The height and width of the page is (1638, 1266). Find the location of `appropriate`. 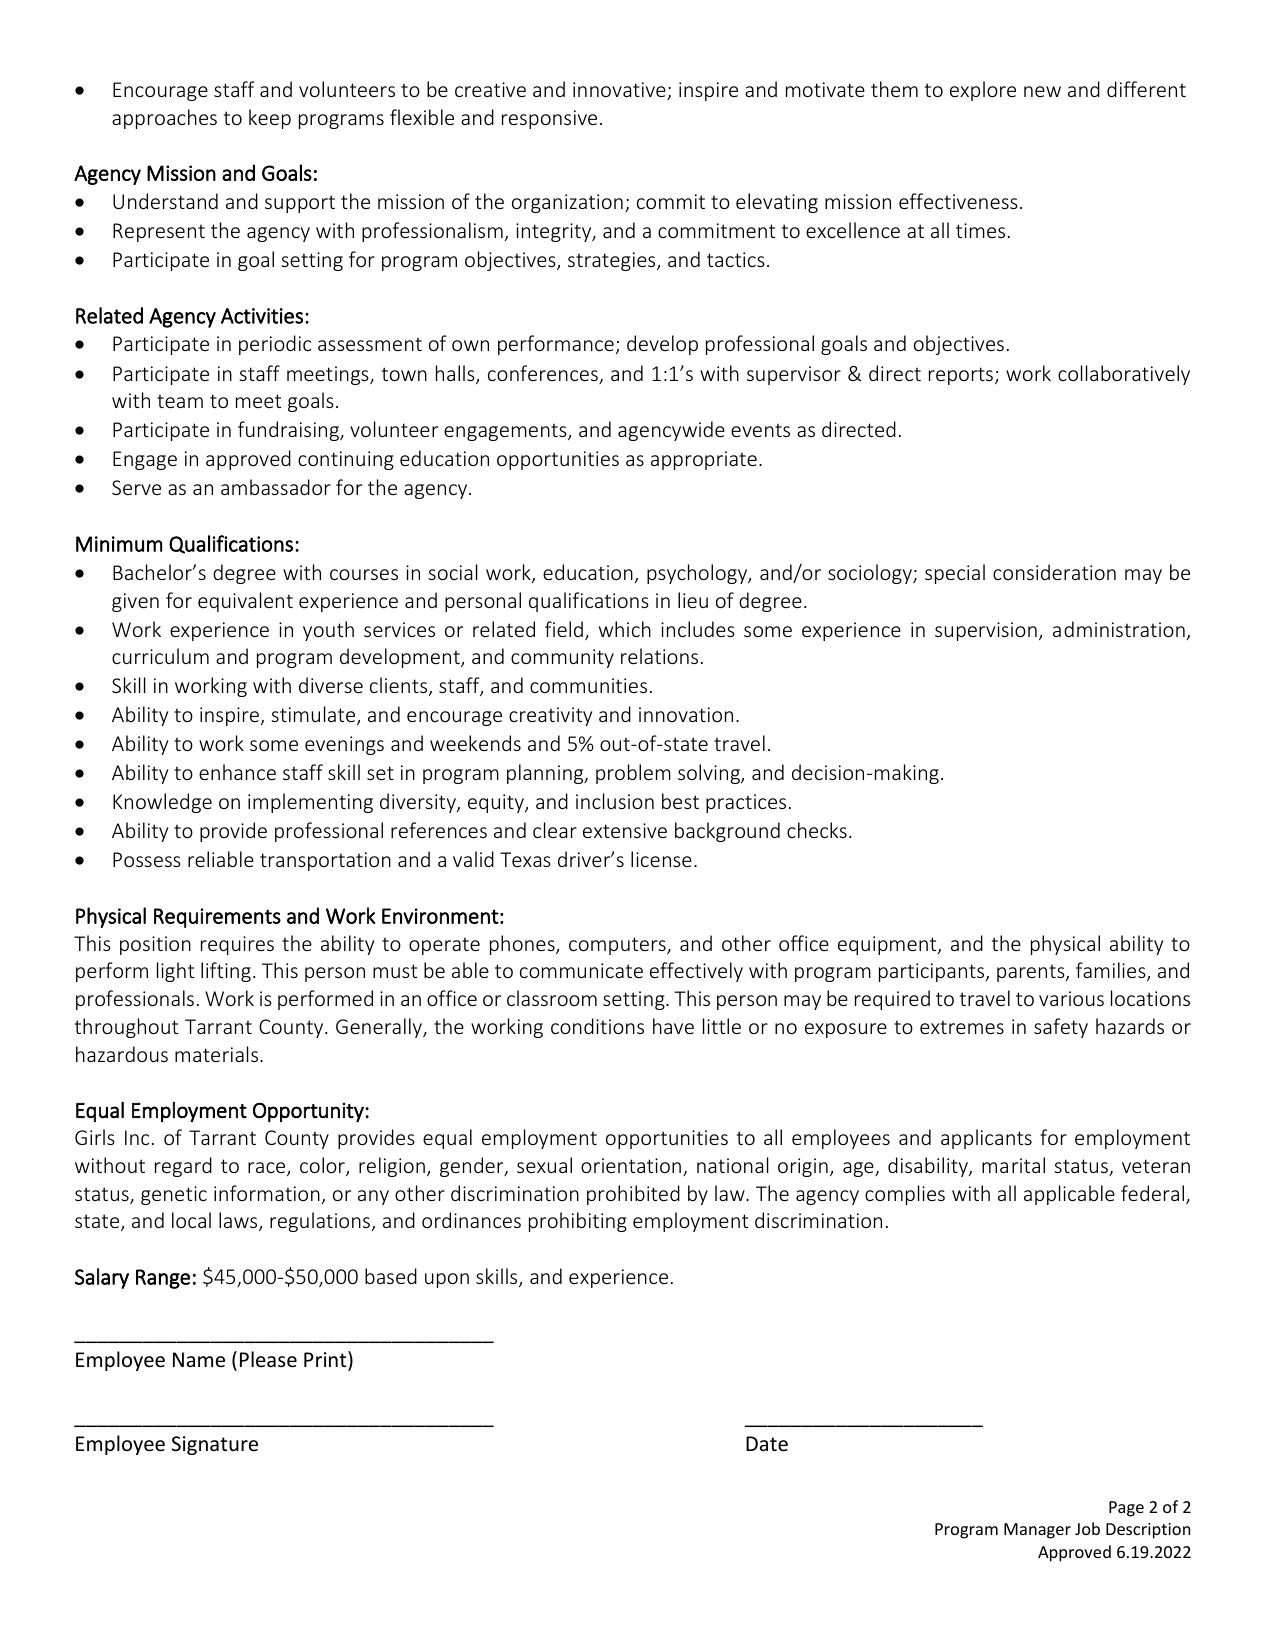

appropriate is located at coordinates (704, 460).
